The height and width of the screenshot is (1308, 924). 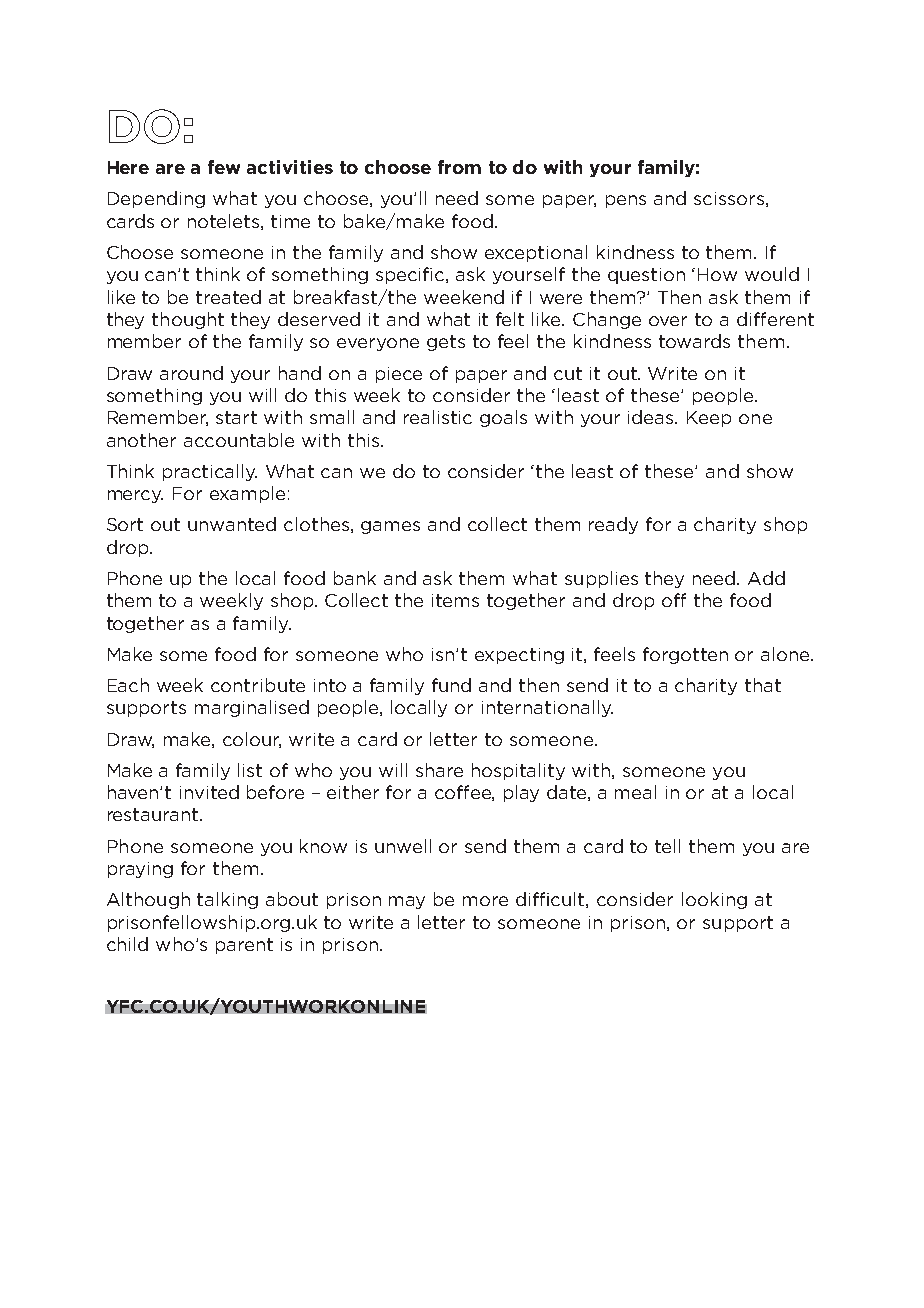 What do you see at coordinates (626, 201) in the screenshot?
I see `pens` at bounding box center [626, 201].
